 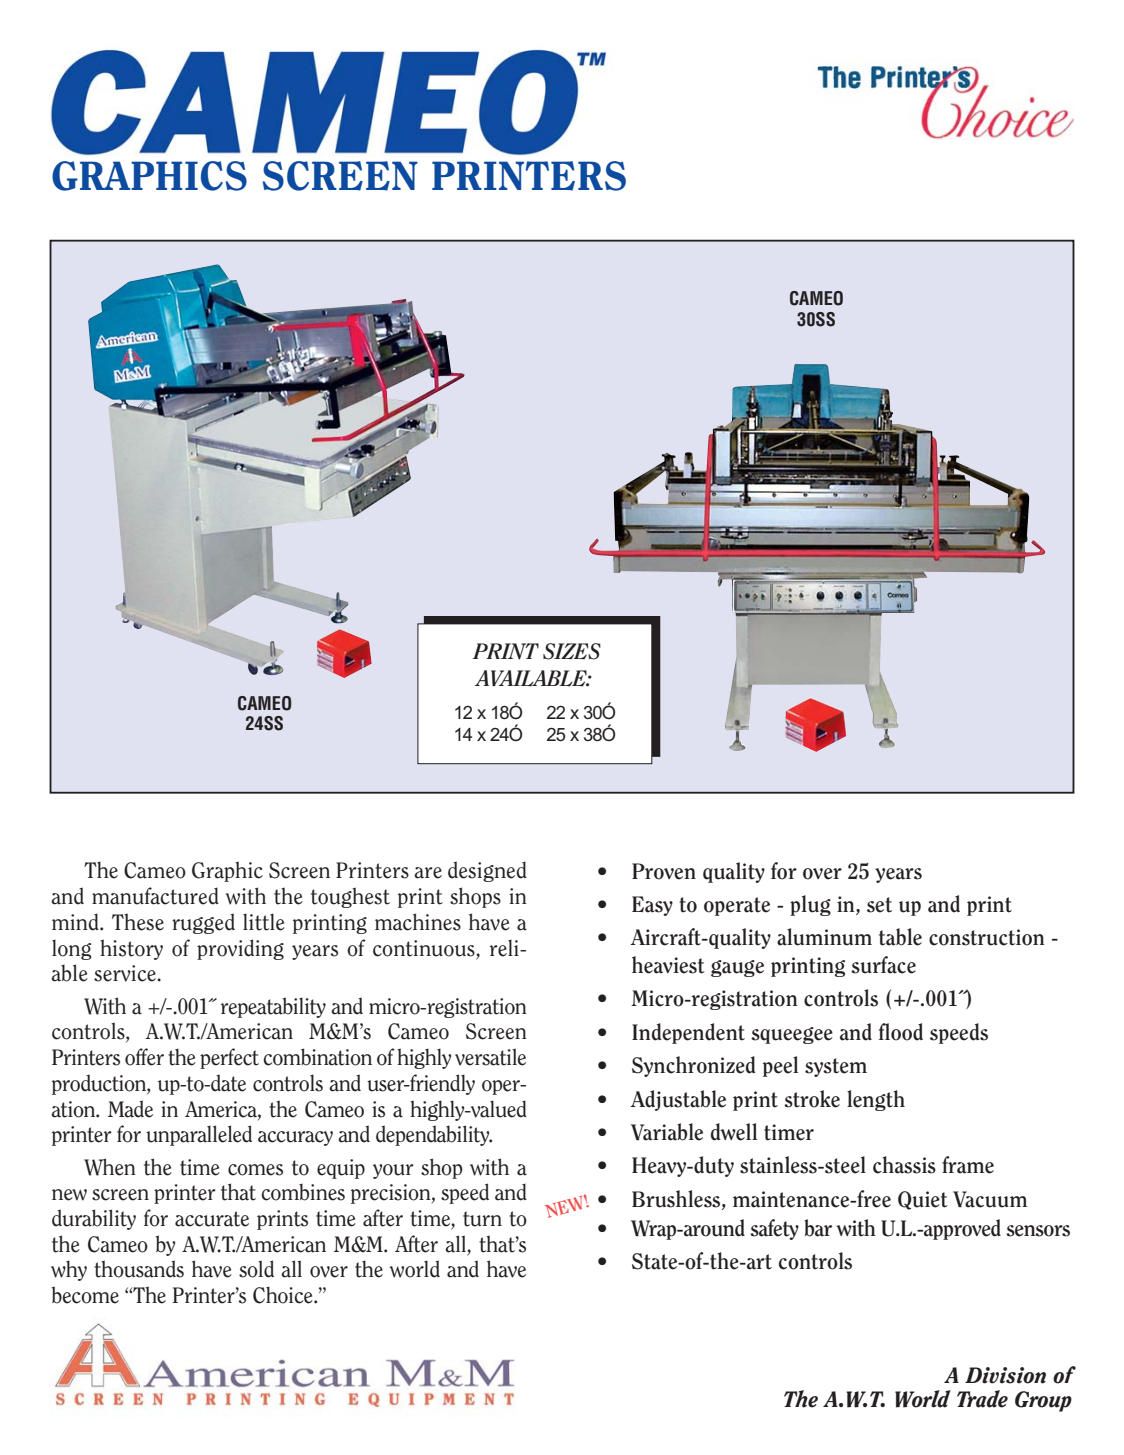 What do you see at coordinates (487, 871) in the screenshot?
I see `designed` at bounding box center [487, 871].
